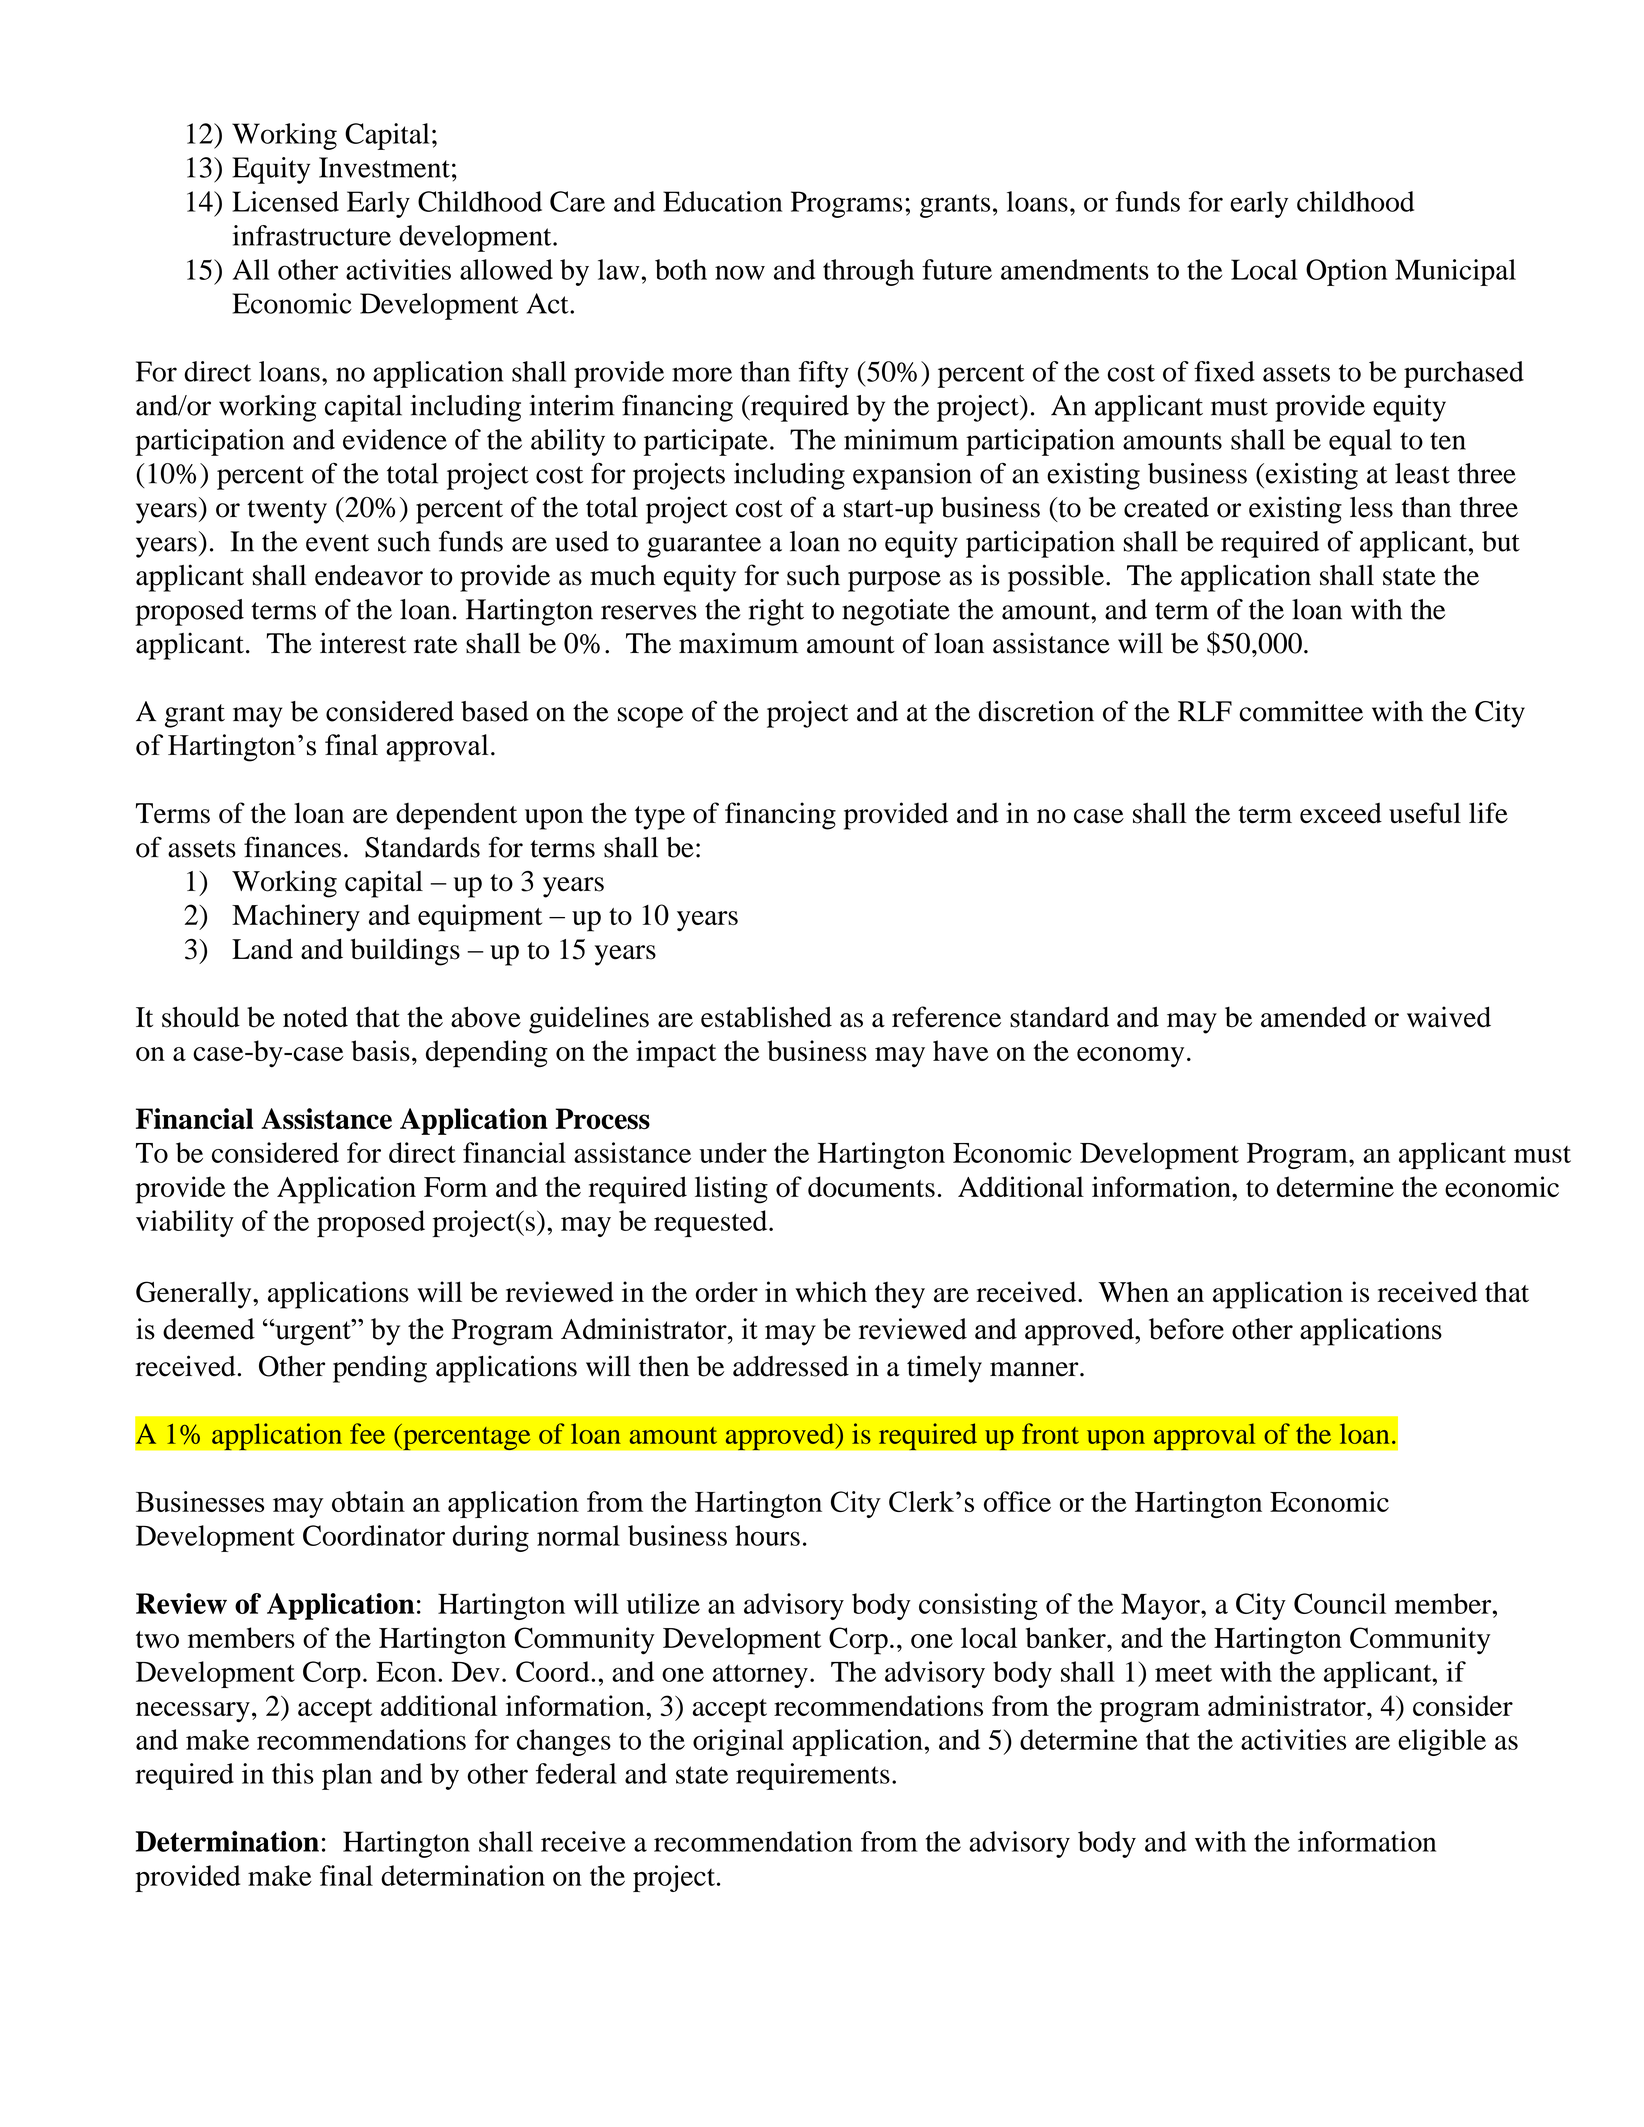 This page has height=2127, width=1644. Describe the element at coordinates (195, 1295) in the page. I see `Generally` at that location.
